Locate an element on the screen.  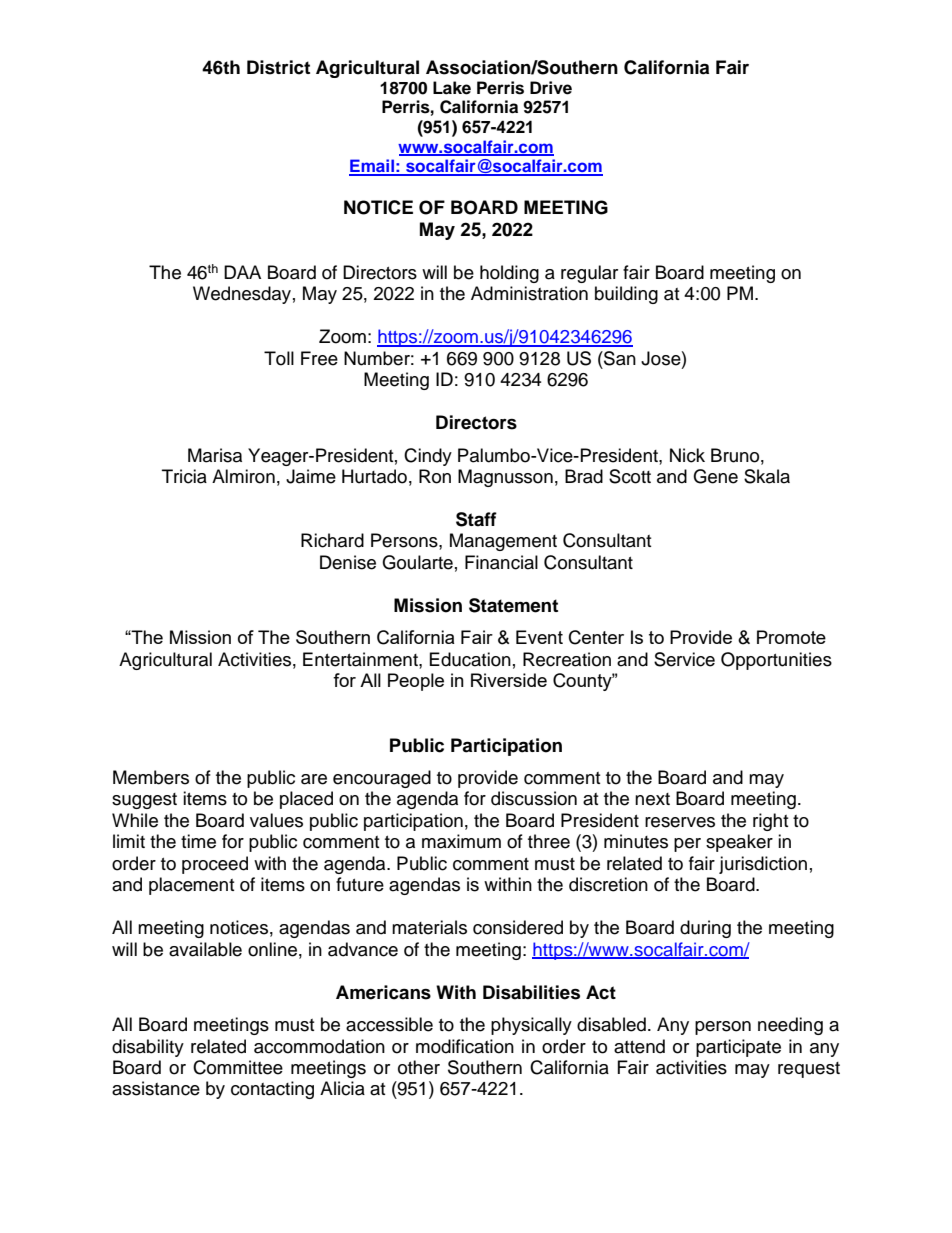
modification is located at coordinates (465, 1046).
